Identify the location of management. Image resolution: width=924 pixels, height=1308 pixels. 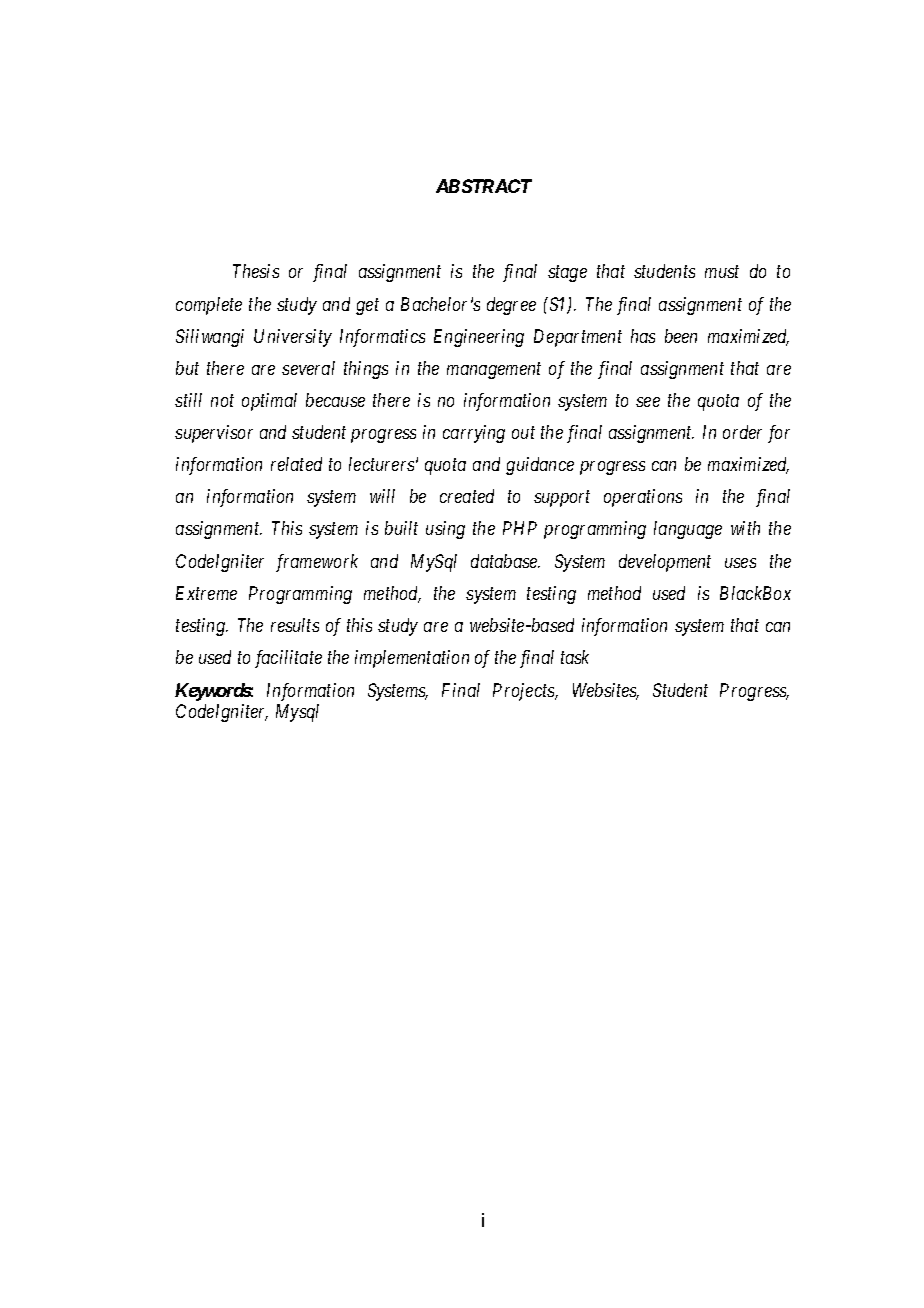
(494, 371).
